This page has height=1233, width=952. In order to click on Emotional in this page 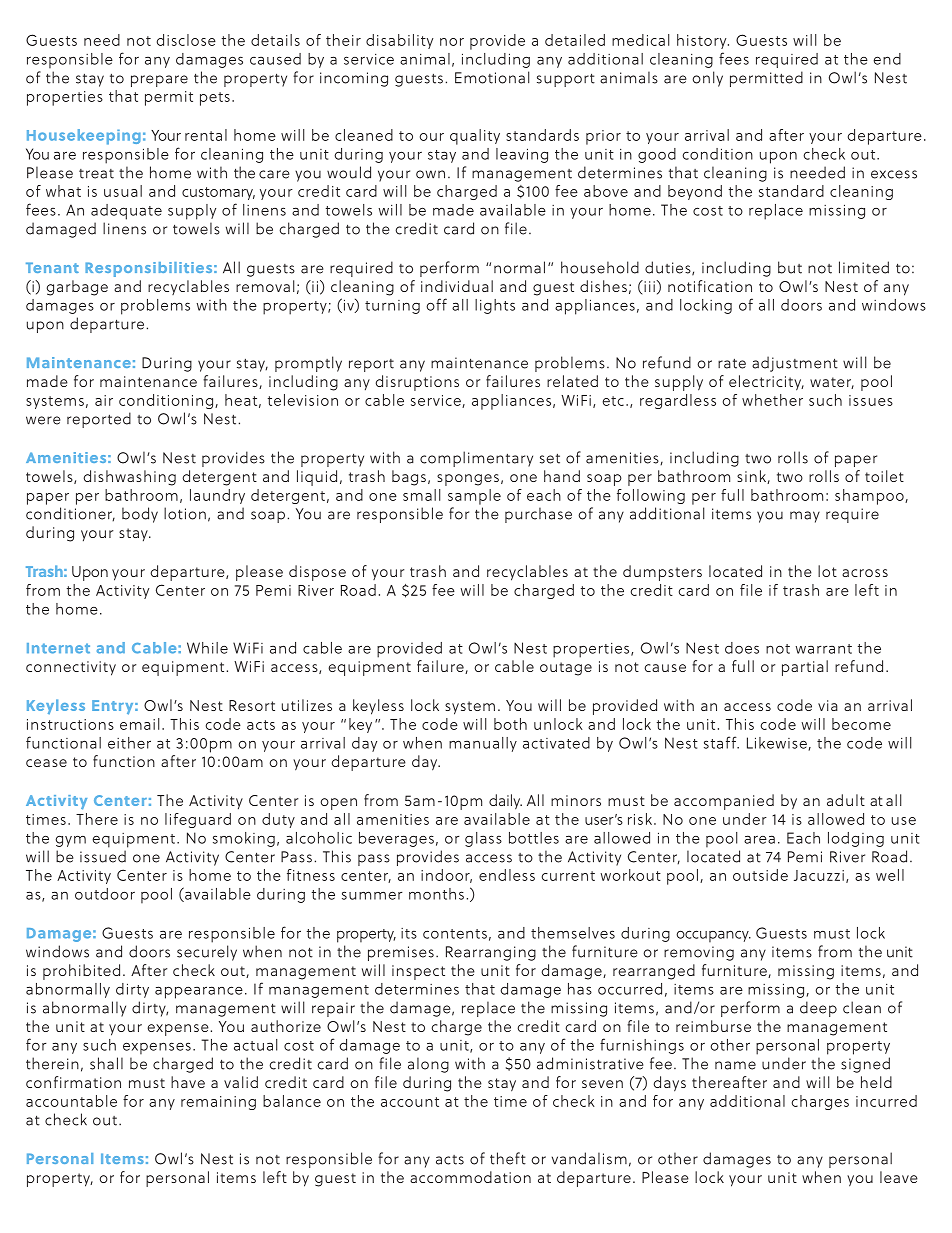, I will do `click(492, 77)`.
